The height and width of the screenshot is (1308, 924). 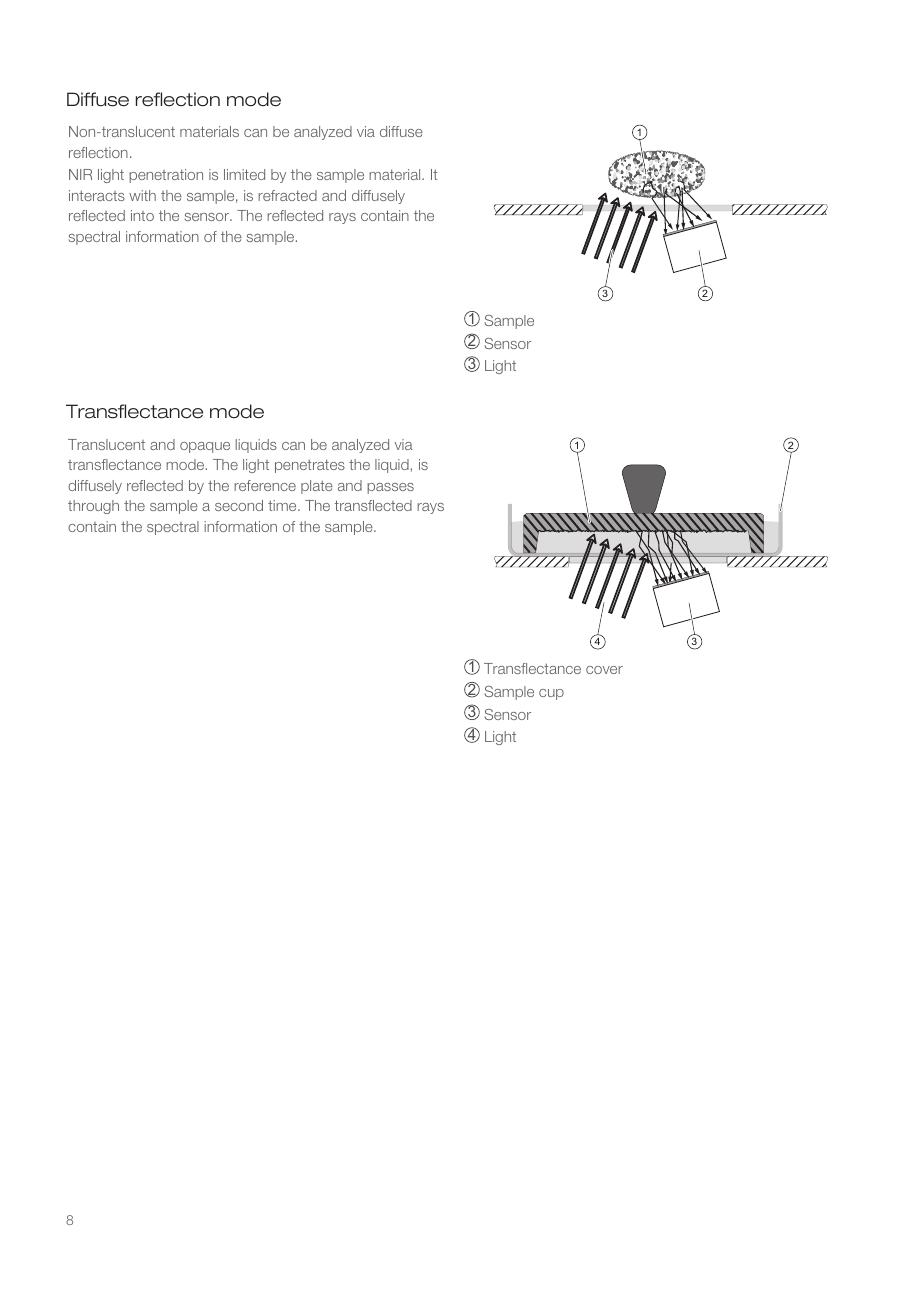 I want to click on penetrates, so click(x=310, y=466).
